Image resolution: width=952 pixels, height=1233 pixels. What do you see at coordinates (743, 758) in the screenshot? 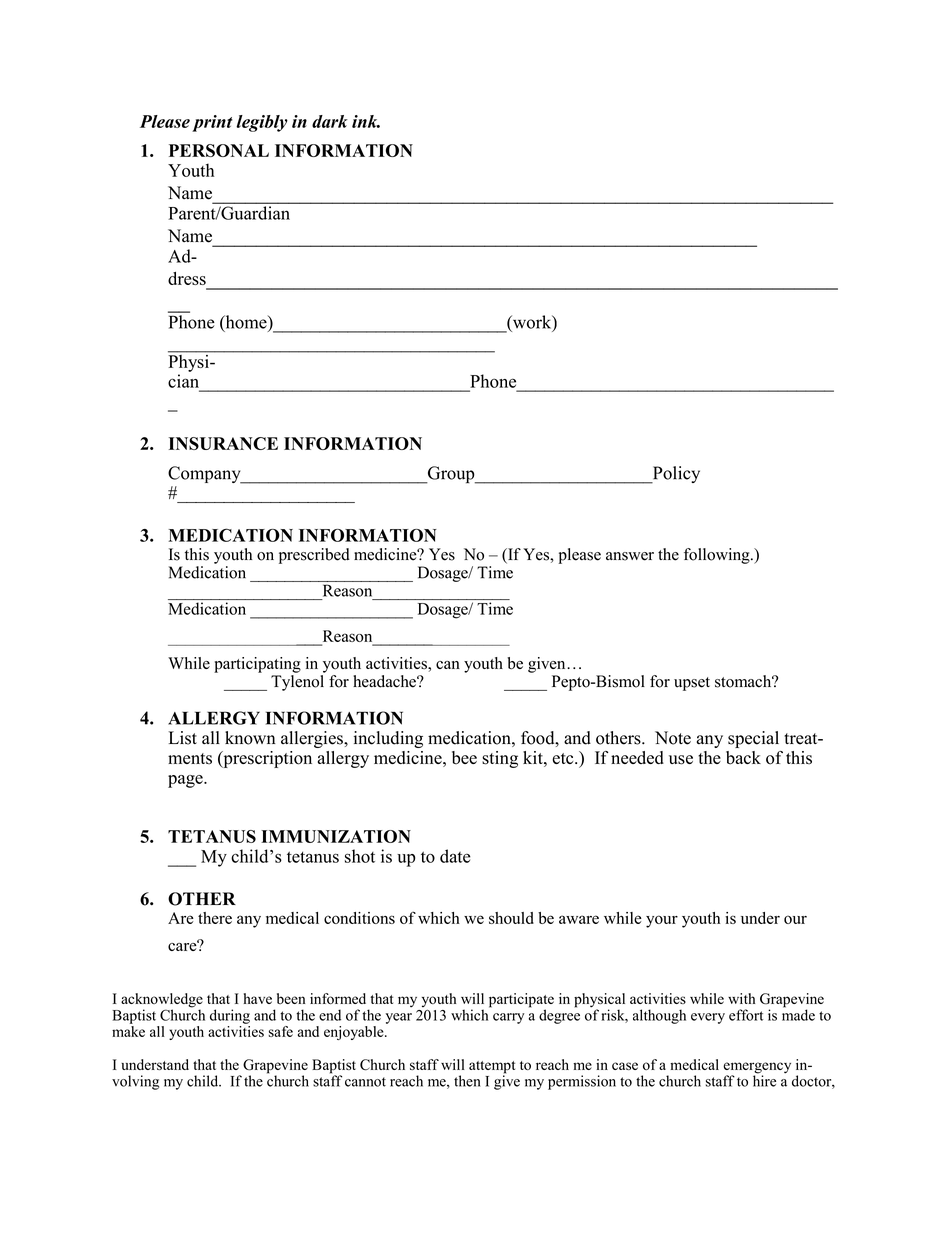
I see `back` at bounding box center [743, 758].
